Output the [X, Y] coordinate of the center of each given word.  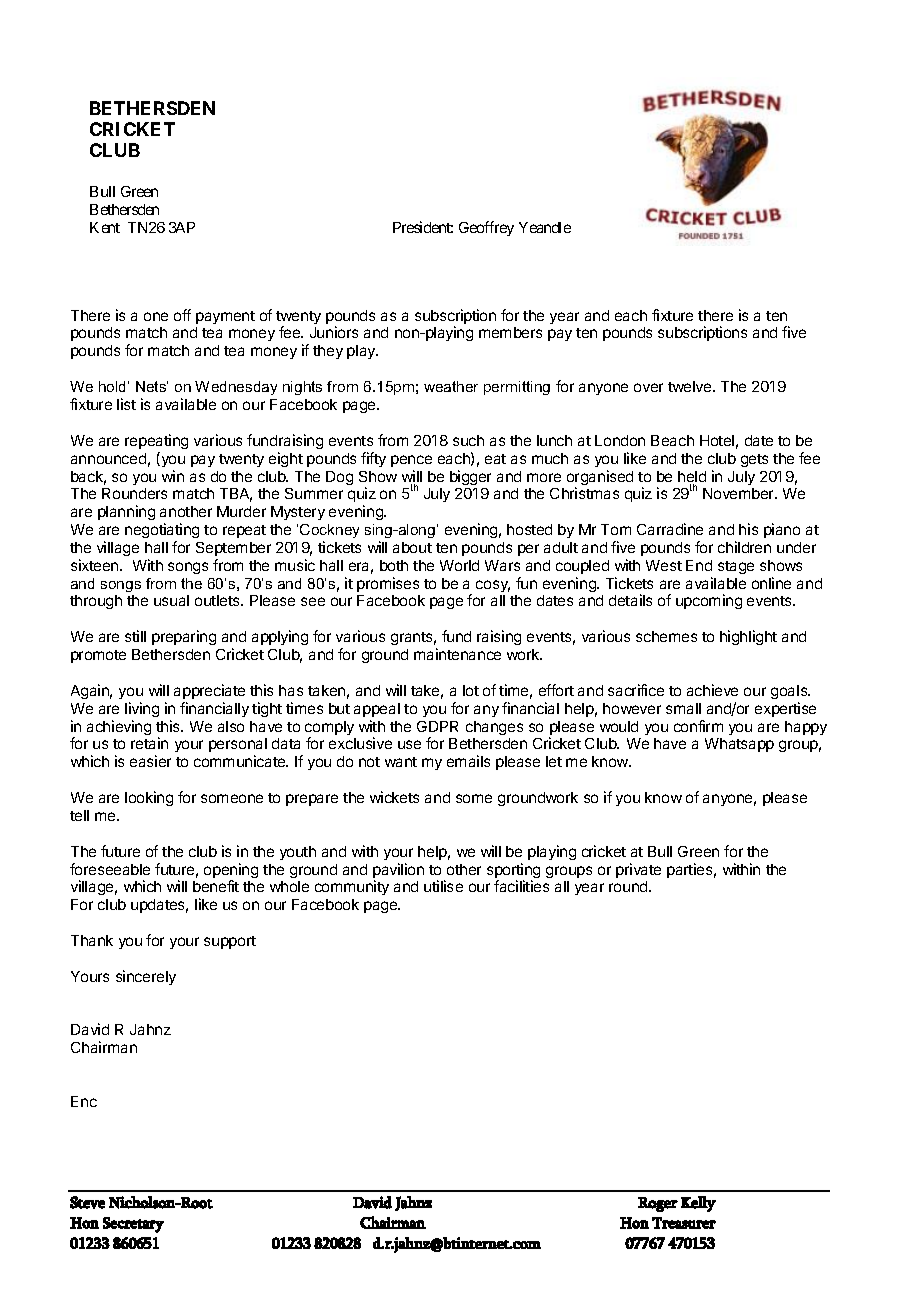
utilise [443, 886]
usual [171, 600]
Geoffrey [486, 228]
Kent [105, 227]
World [459, 565]
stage [736, 567]
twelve [691, 386]
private [638, 870]
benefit [216, 886]
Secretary [133, 1225]
